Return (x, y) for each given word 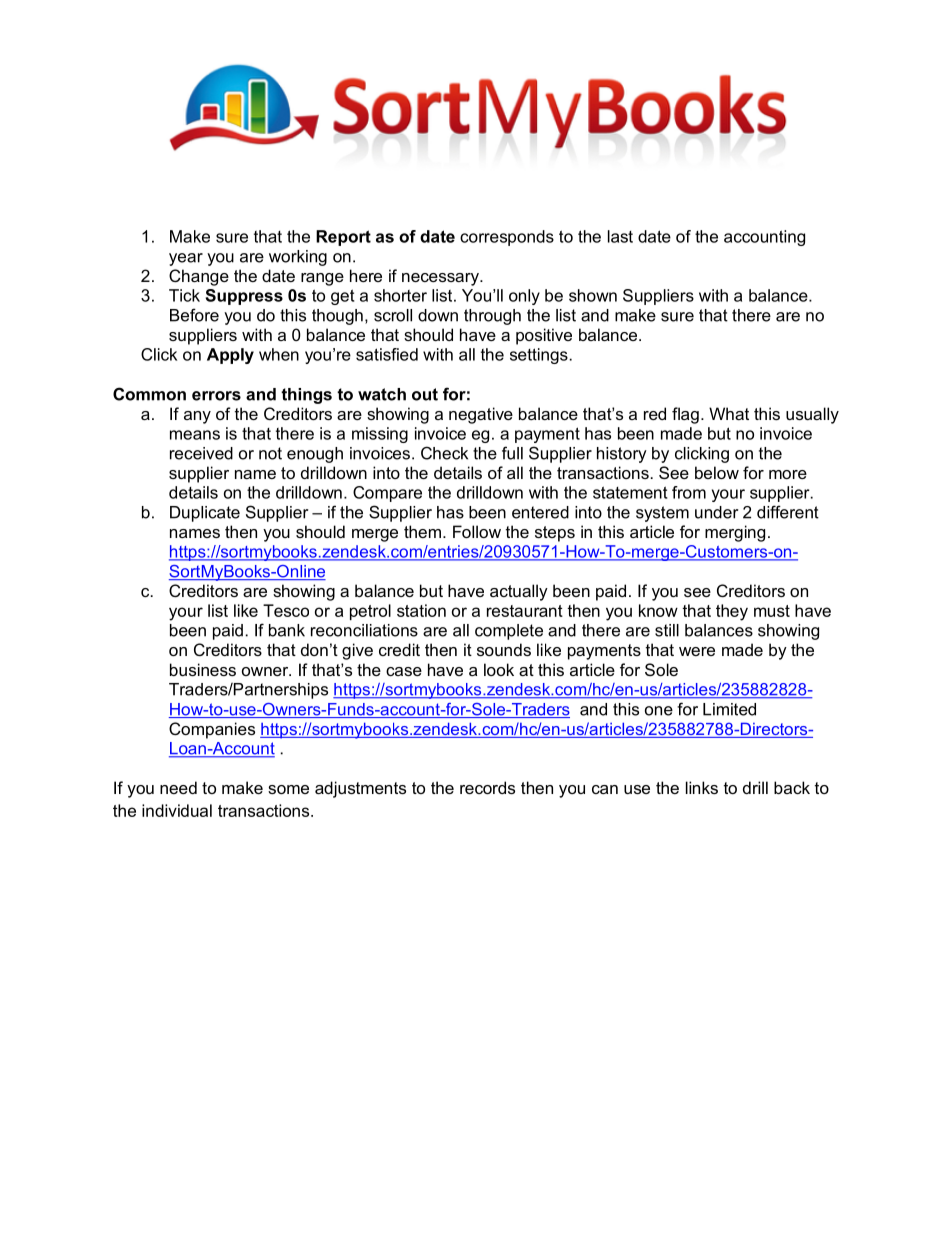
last (620, 236)
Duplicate (205, 514)
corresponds (507, 238)
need (178, 787)
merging (735, 533)
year (186, 259)
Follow (477, 531)
